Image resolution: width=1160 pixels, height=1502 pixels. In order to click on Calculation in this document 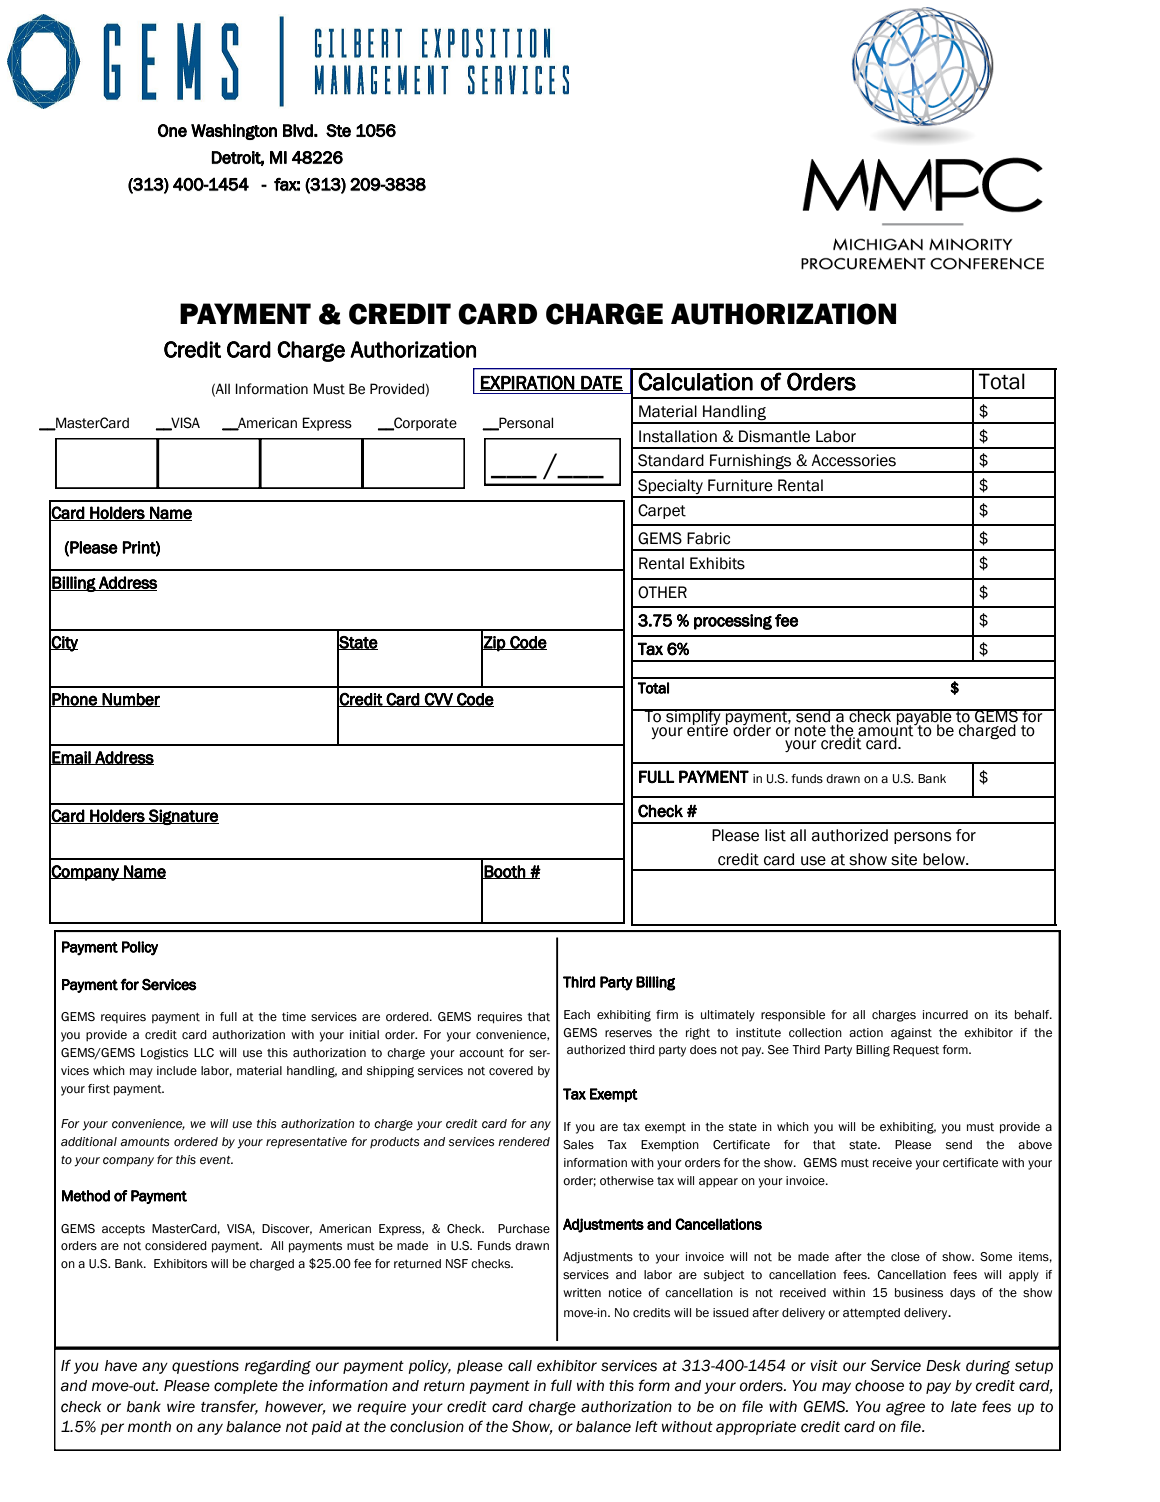, I will do `click(695, 381)`.
